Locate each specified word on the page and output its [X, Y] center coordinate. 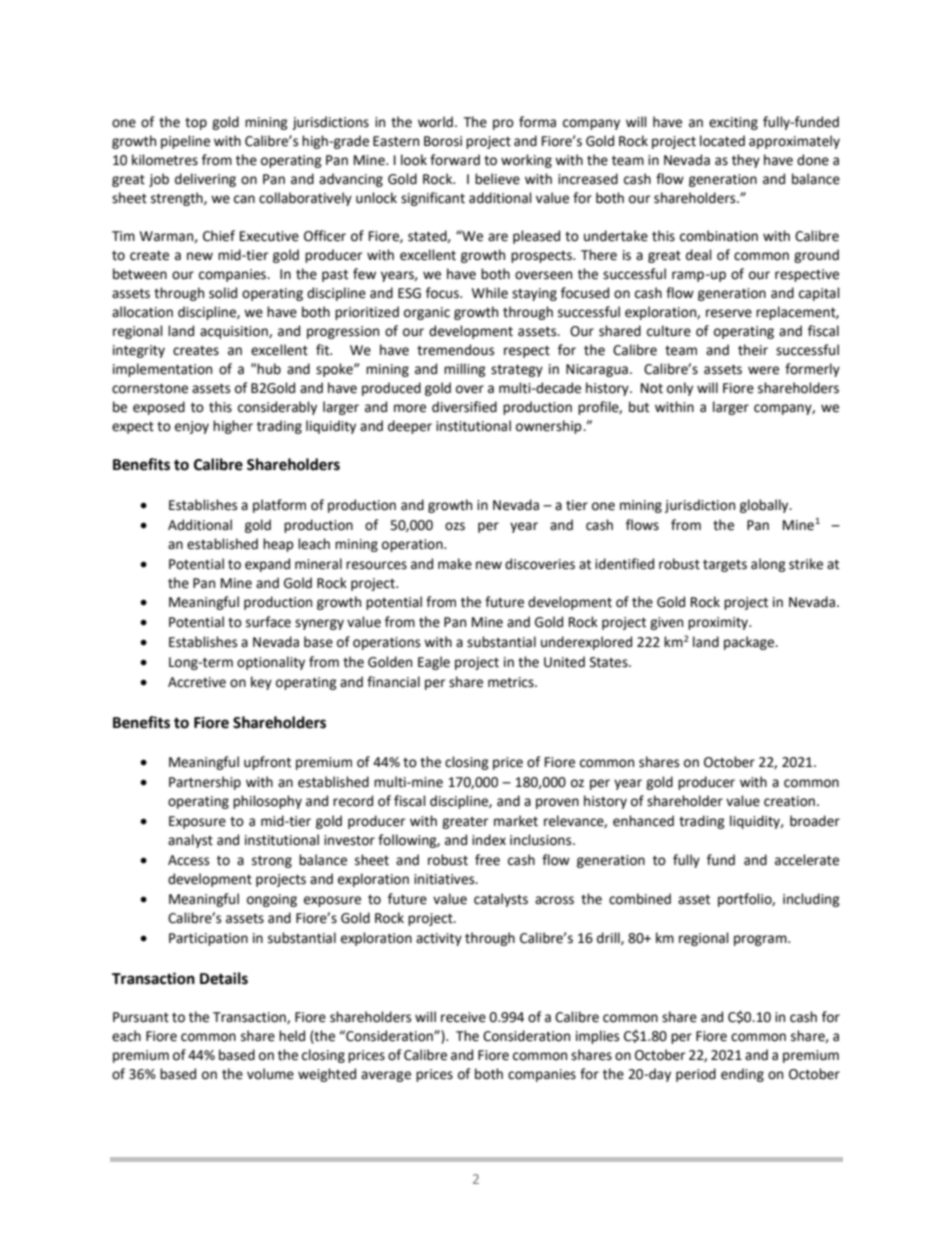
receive [463, 1017]
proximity [719, 623]
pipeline [185, 142]
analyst [190, 841]
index [489, 840]
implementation [162, 370]
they [746, 161]
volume [270, 1074]
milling [465, 370]
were [763, 370]
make [455, 564]
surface [268, 622]
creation [789, 801]
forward [455, 160]
